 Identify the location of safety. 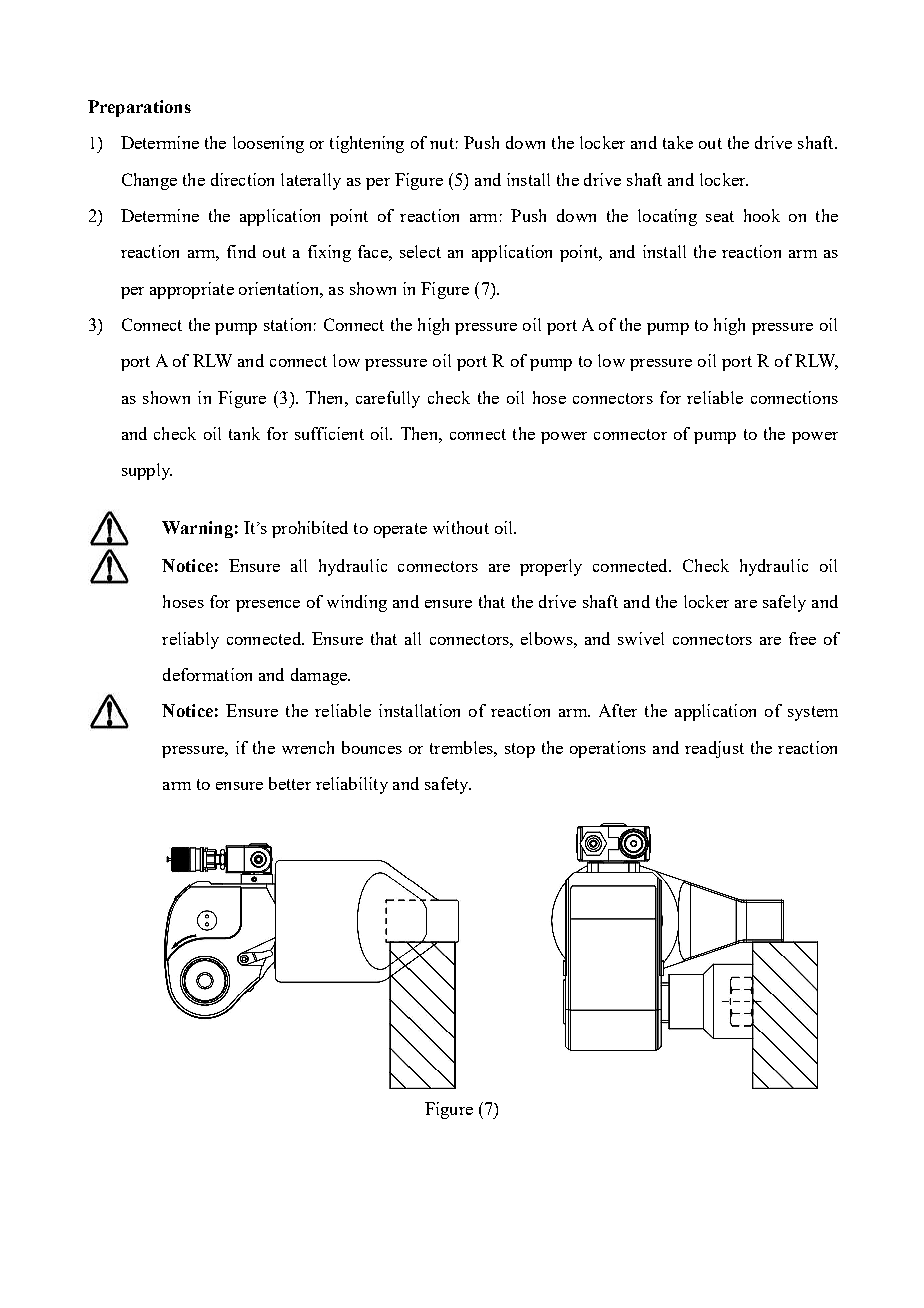
(448, 785).
